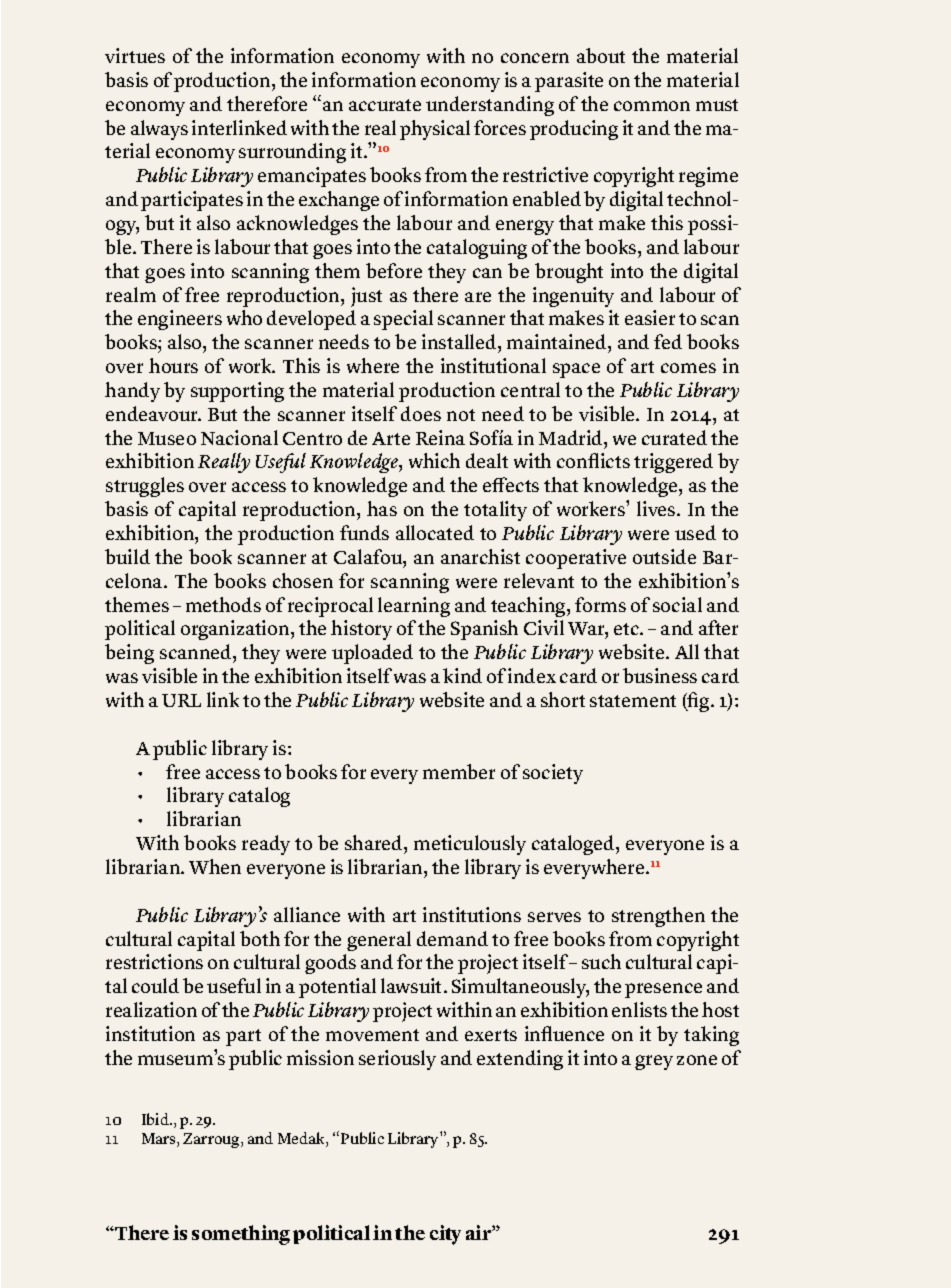 The width and height of the image is (951, 1288). What do you see at coordinates (652, 106) in the image?
I see `common` at bounding box center [652, 106].
